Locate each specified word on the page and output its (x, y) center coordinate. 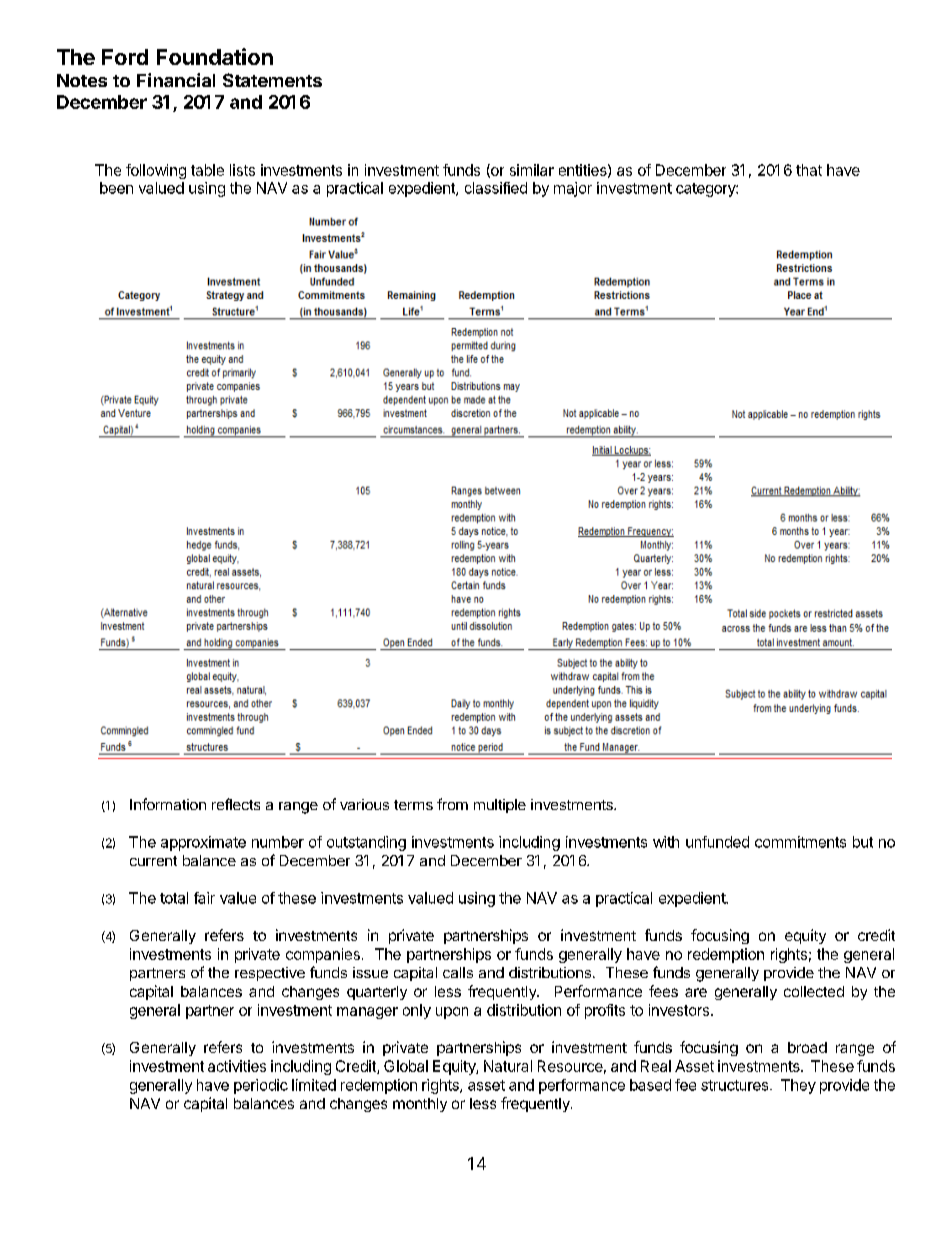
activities (237, 1066)
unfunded (717, 842)
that (809, 170)
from (452, 804)
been (116, 188)
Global (406, 1066)
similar (532, 170)
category (706, 190)
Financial (176, 80)
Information (168, 804)
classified (496, 188)
